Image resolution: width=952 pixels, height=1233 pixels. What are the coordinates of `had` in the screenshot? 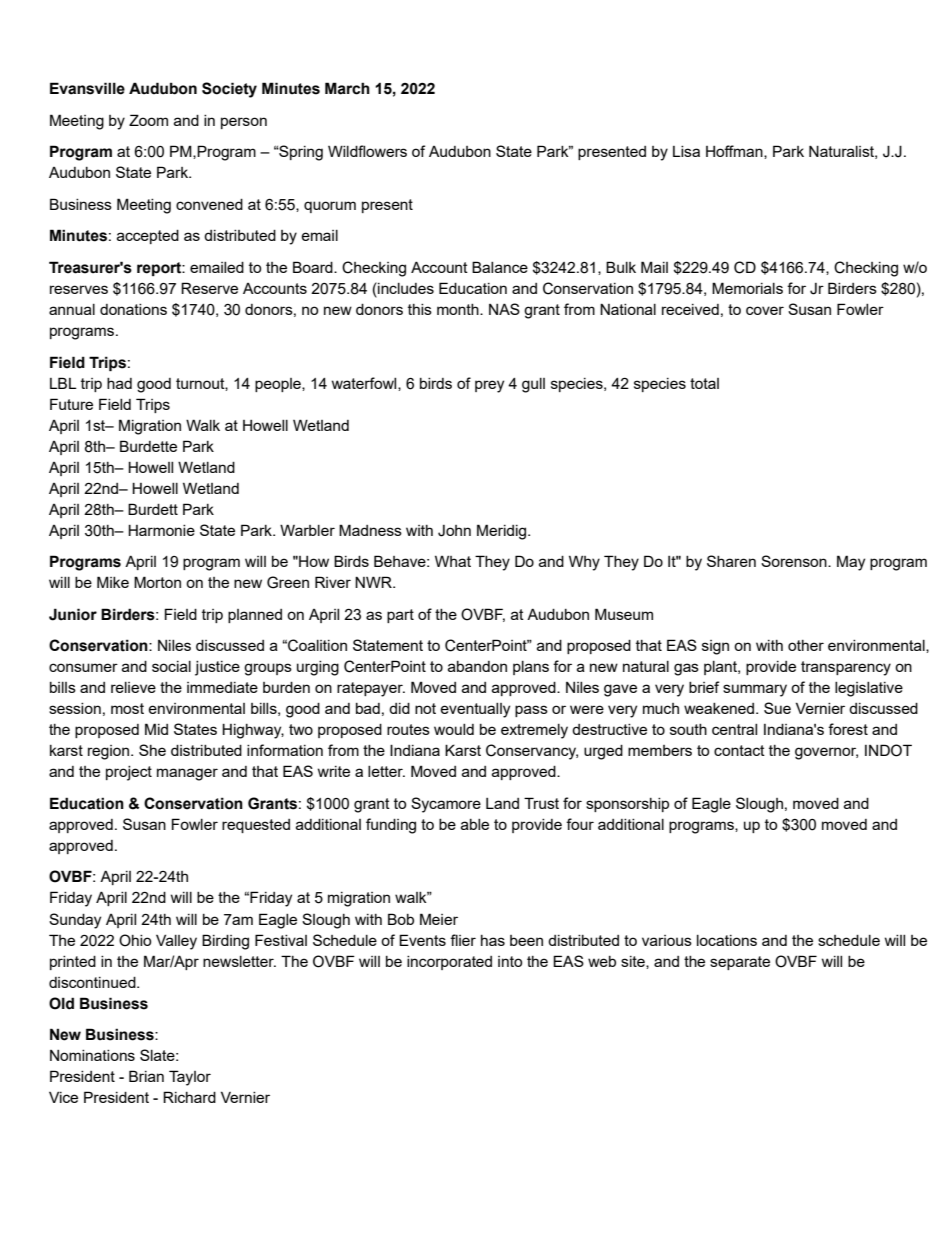 It's located at (119, 383).
